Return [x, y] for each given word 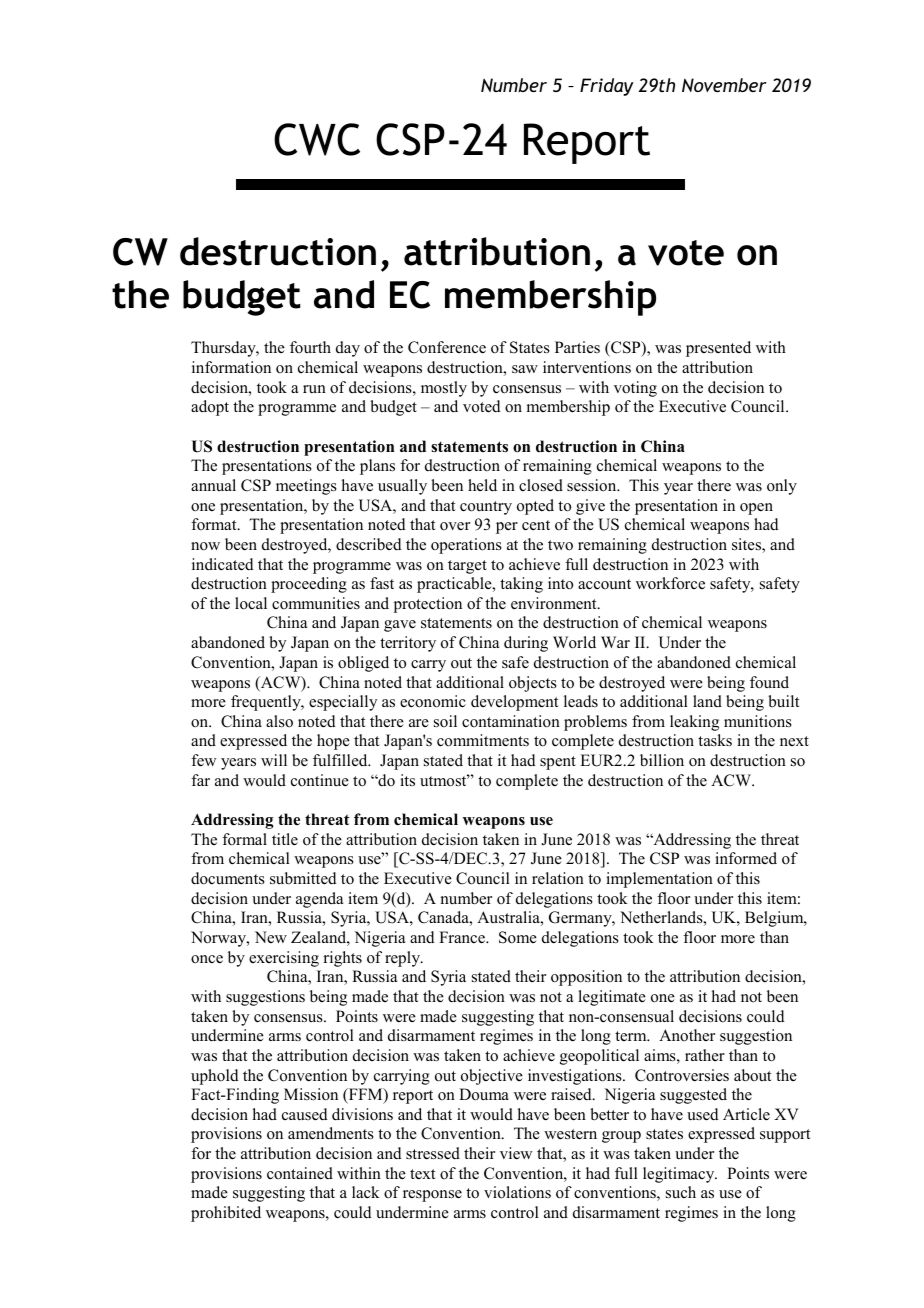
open [756, 509]
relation [558, 878]
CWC [317, 139]
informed [746, 858]
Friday [607, 87]
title [285, 839]
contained [300, 1173]
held [482, 485]
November [724, 85]
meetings [306, 487]
